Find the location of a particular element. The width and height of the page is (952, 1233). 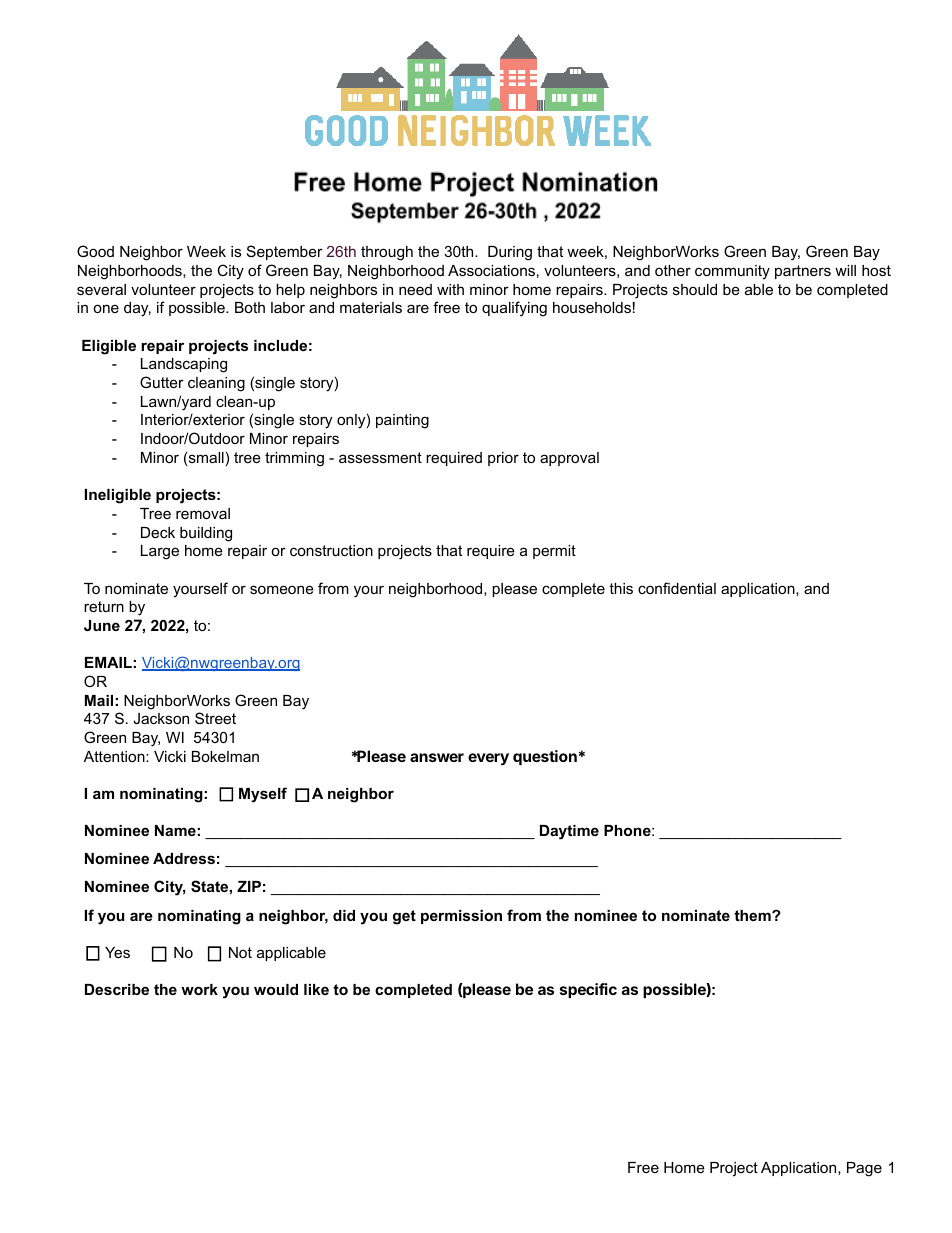

Large is located at coordinates (160, 552).
